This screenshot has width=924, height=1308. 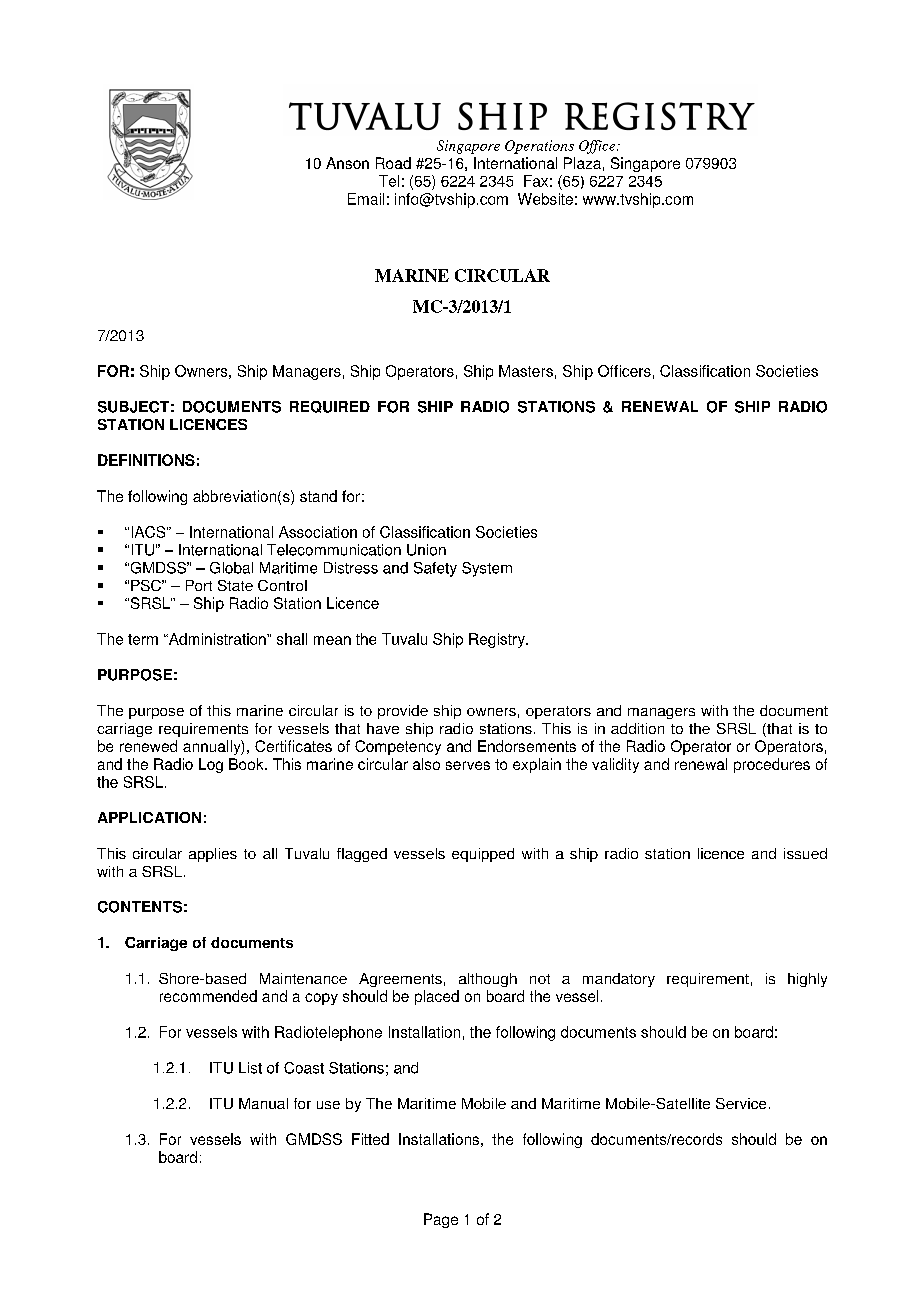 I want to click on Union, so click(x=426, y=550).
